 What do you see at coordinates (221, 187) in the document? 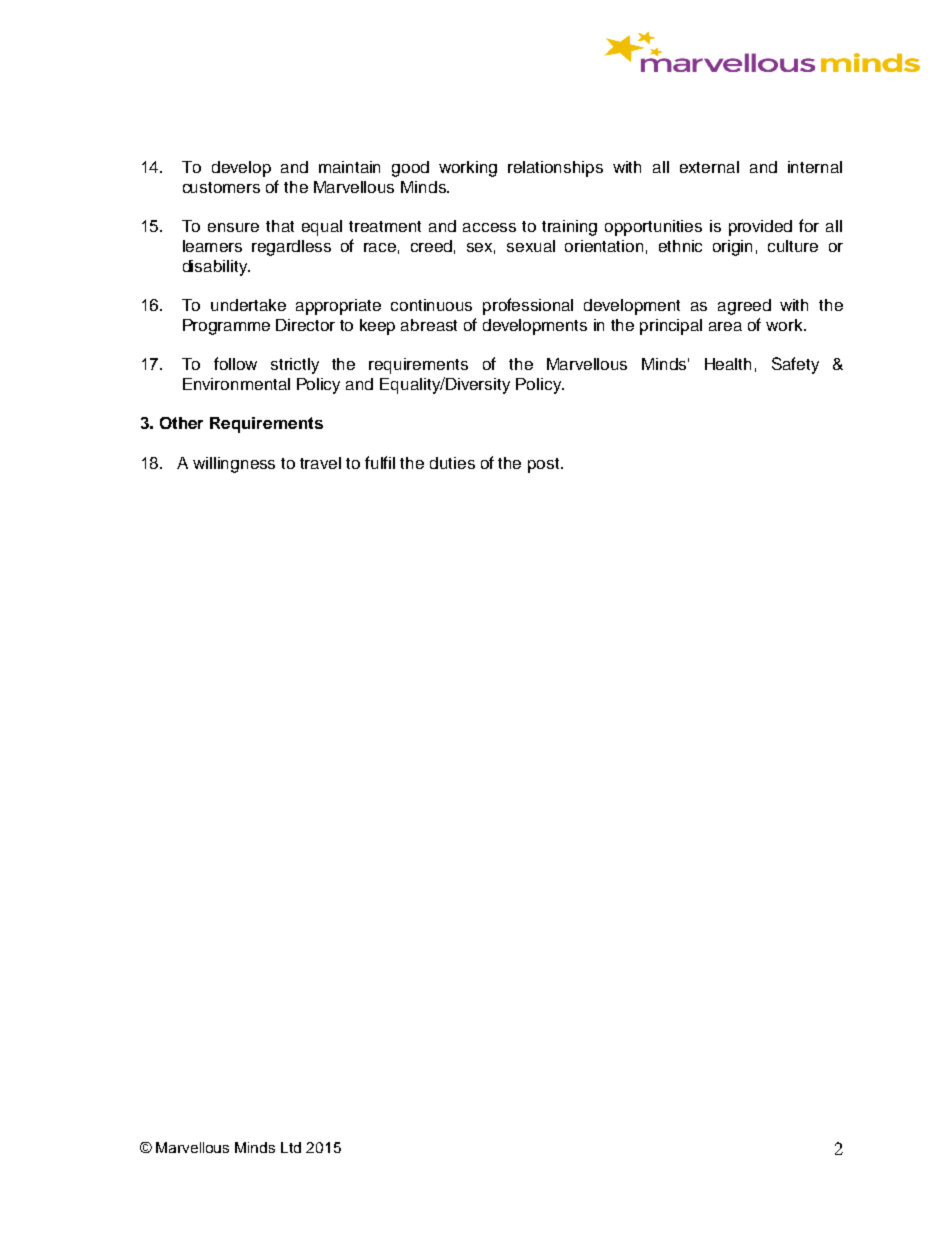
I see `customers` at bounding box center [221, 187].
